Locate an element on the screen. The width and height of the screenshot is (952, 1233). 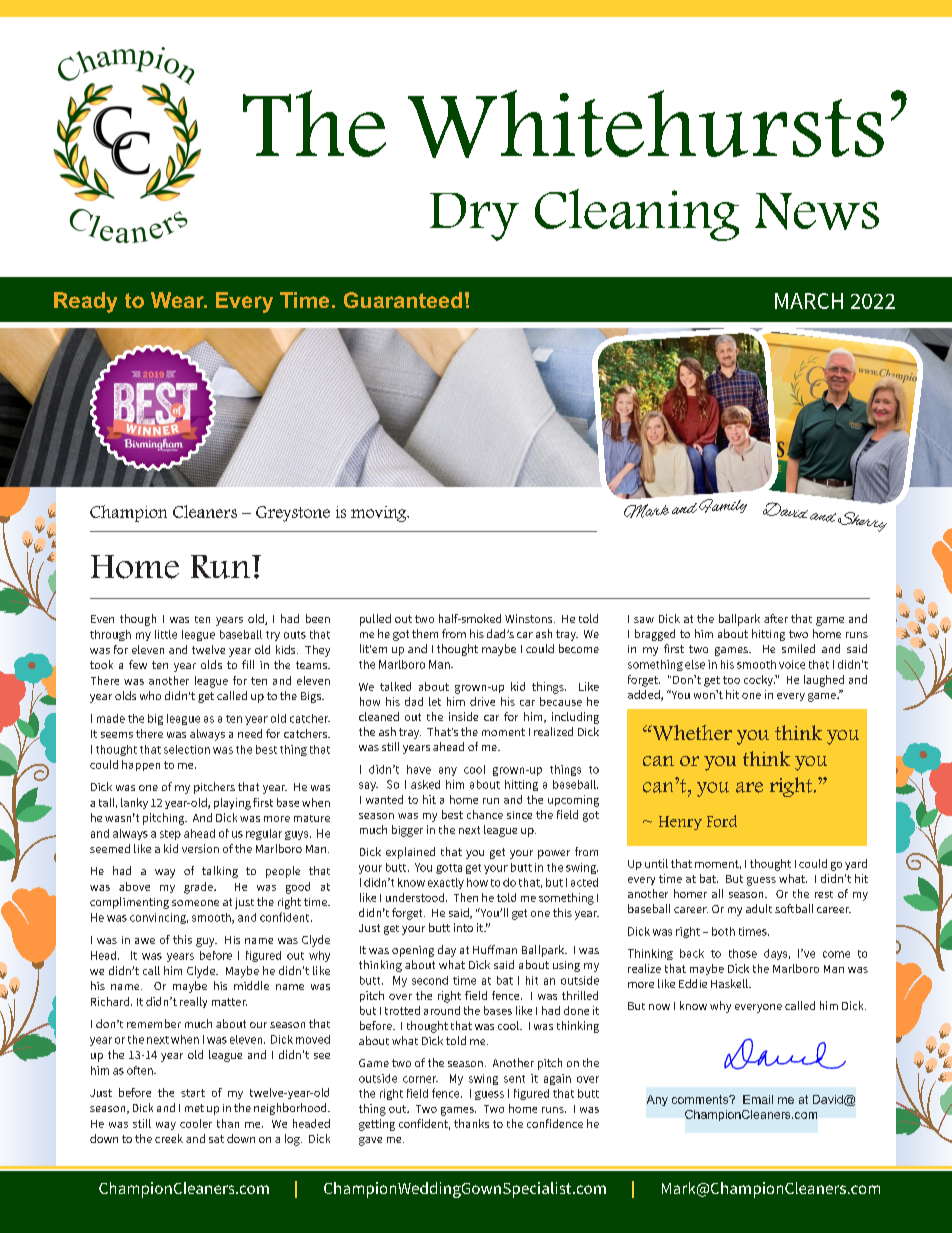
who is located at coordinates (150, 695).
